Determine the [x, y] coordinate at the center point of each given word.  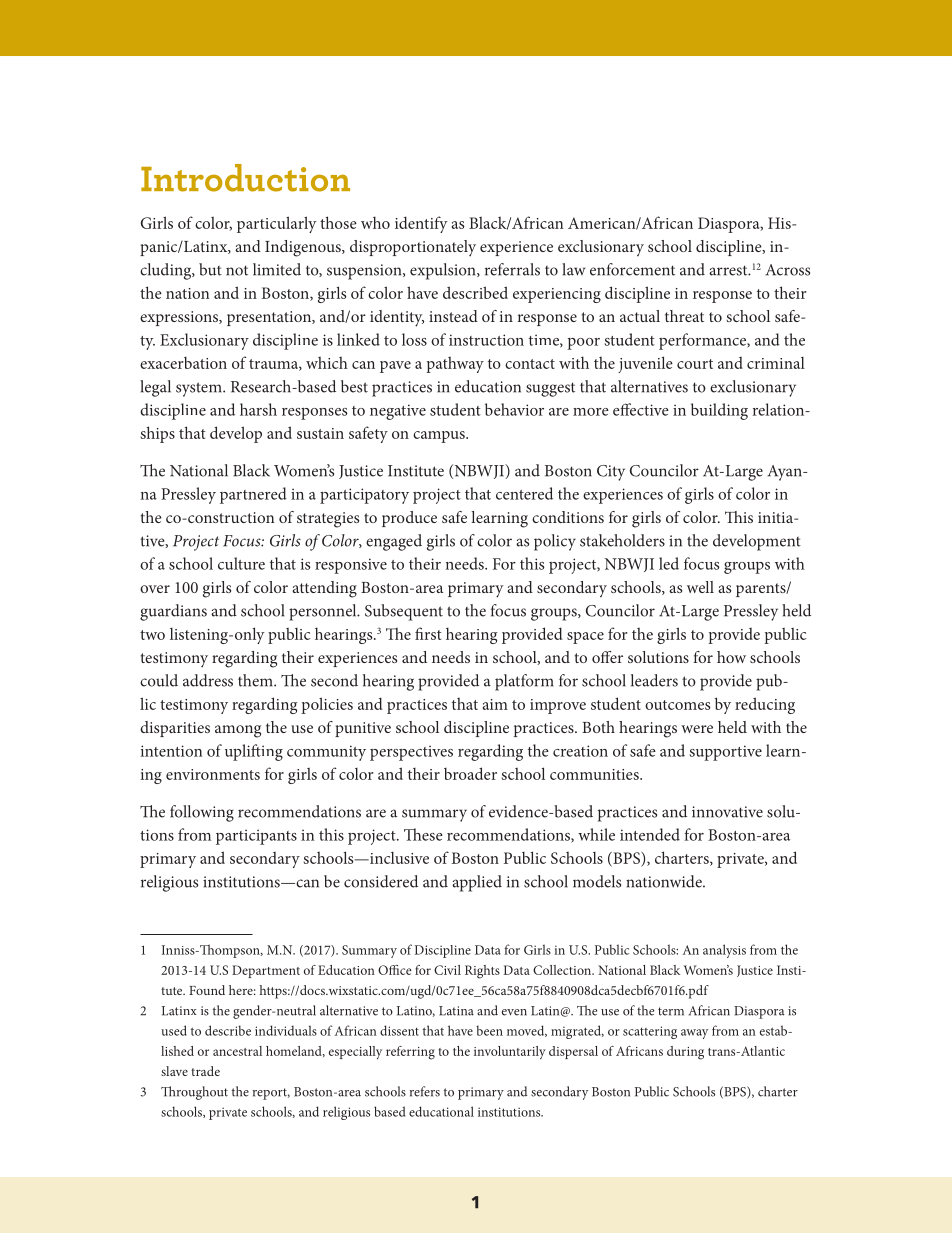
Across [787, 270]
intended [650, 834]
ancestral [237, 1051]
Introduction [245, 178]
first [428, 633]
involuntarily [510, 1052]
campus [440, 437]
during [685, 1053]
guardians [173, 612]
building [719, 411]
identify [421, 224]
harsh [258, 409]
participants [256, 837]
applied [477, 883]
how [731, 657]
